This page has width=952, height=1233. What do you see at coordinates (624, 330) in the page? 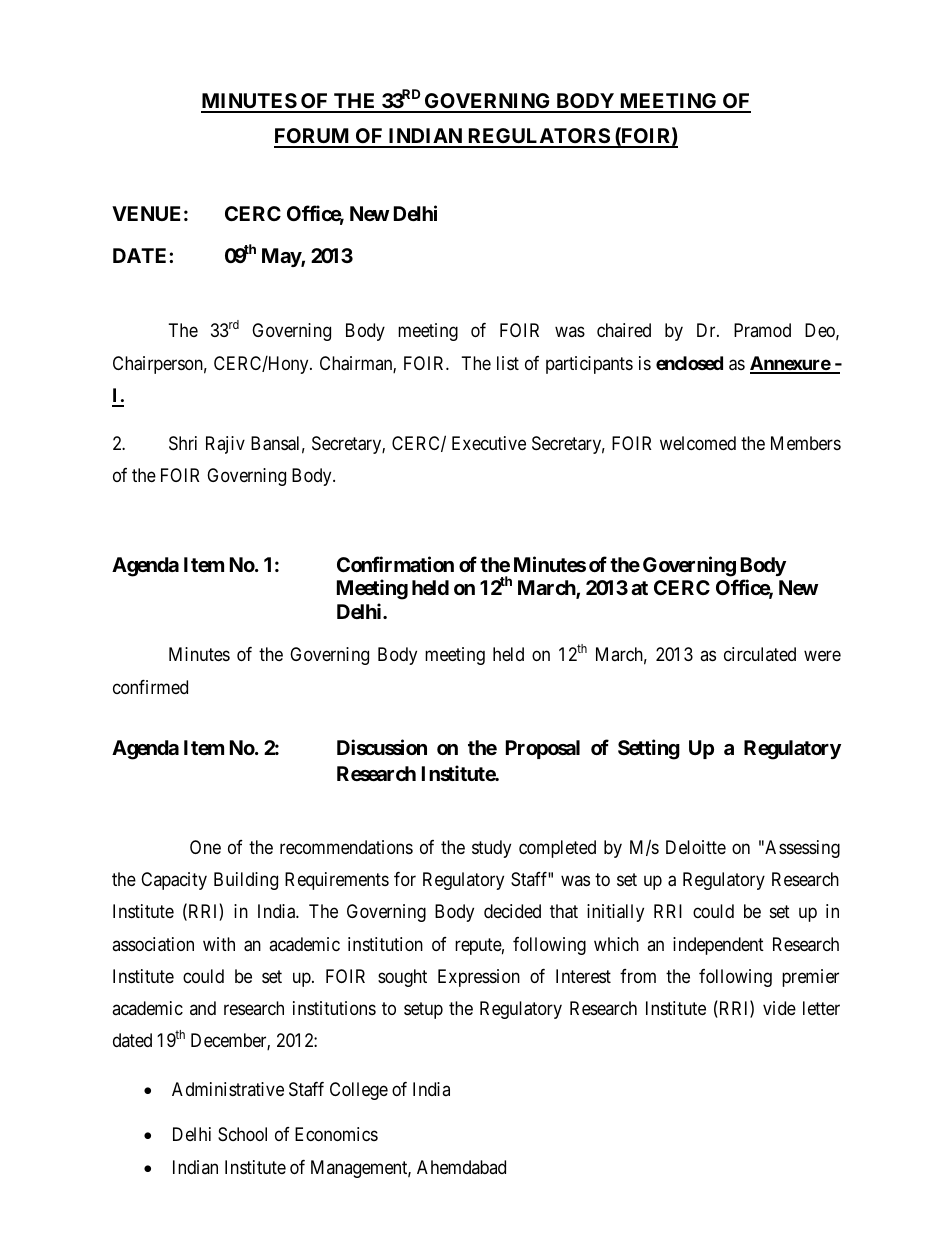
I see `chaired` at bounding box center [624, 330].
